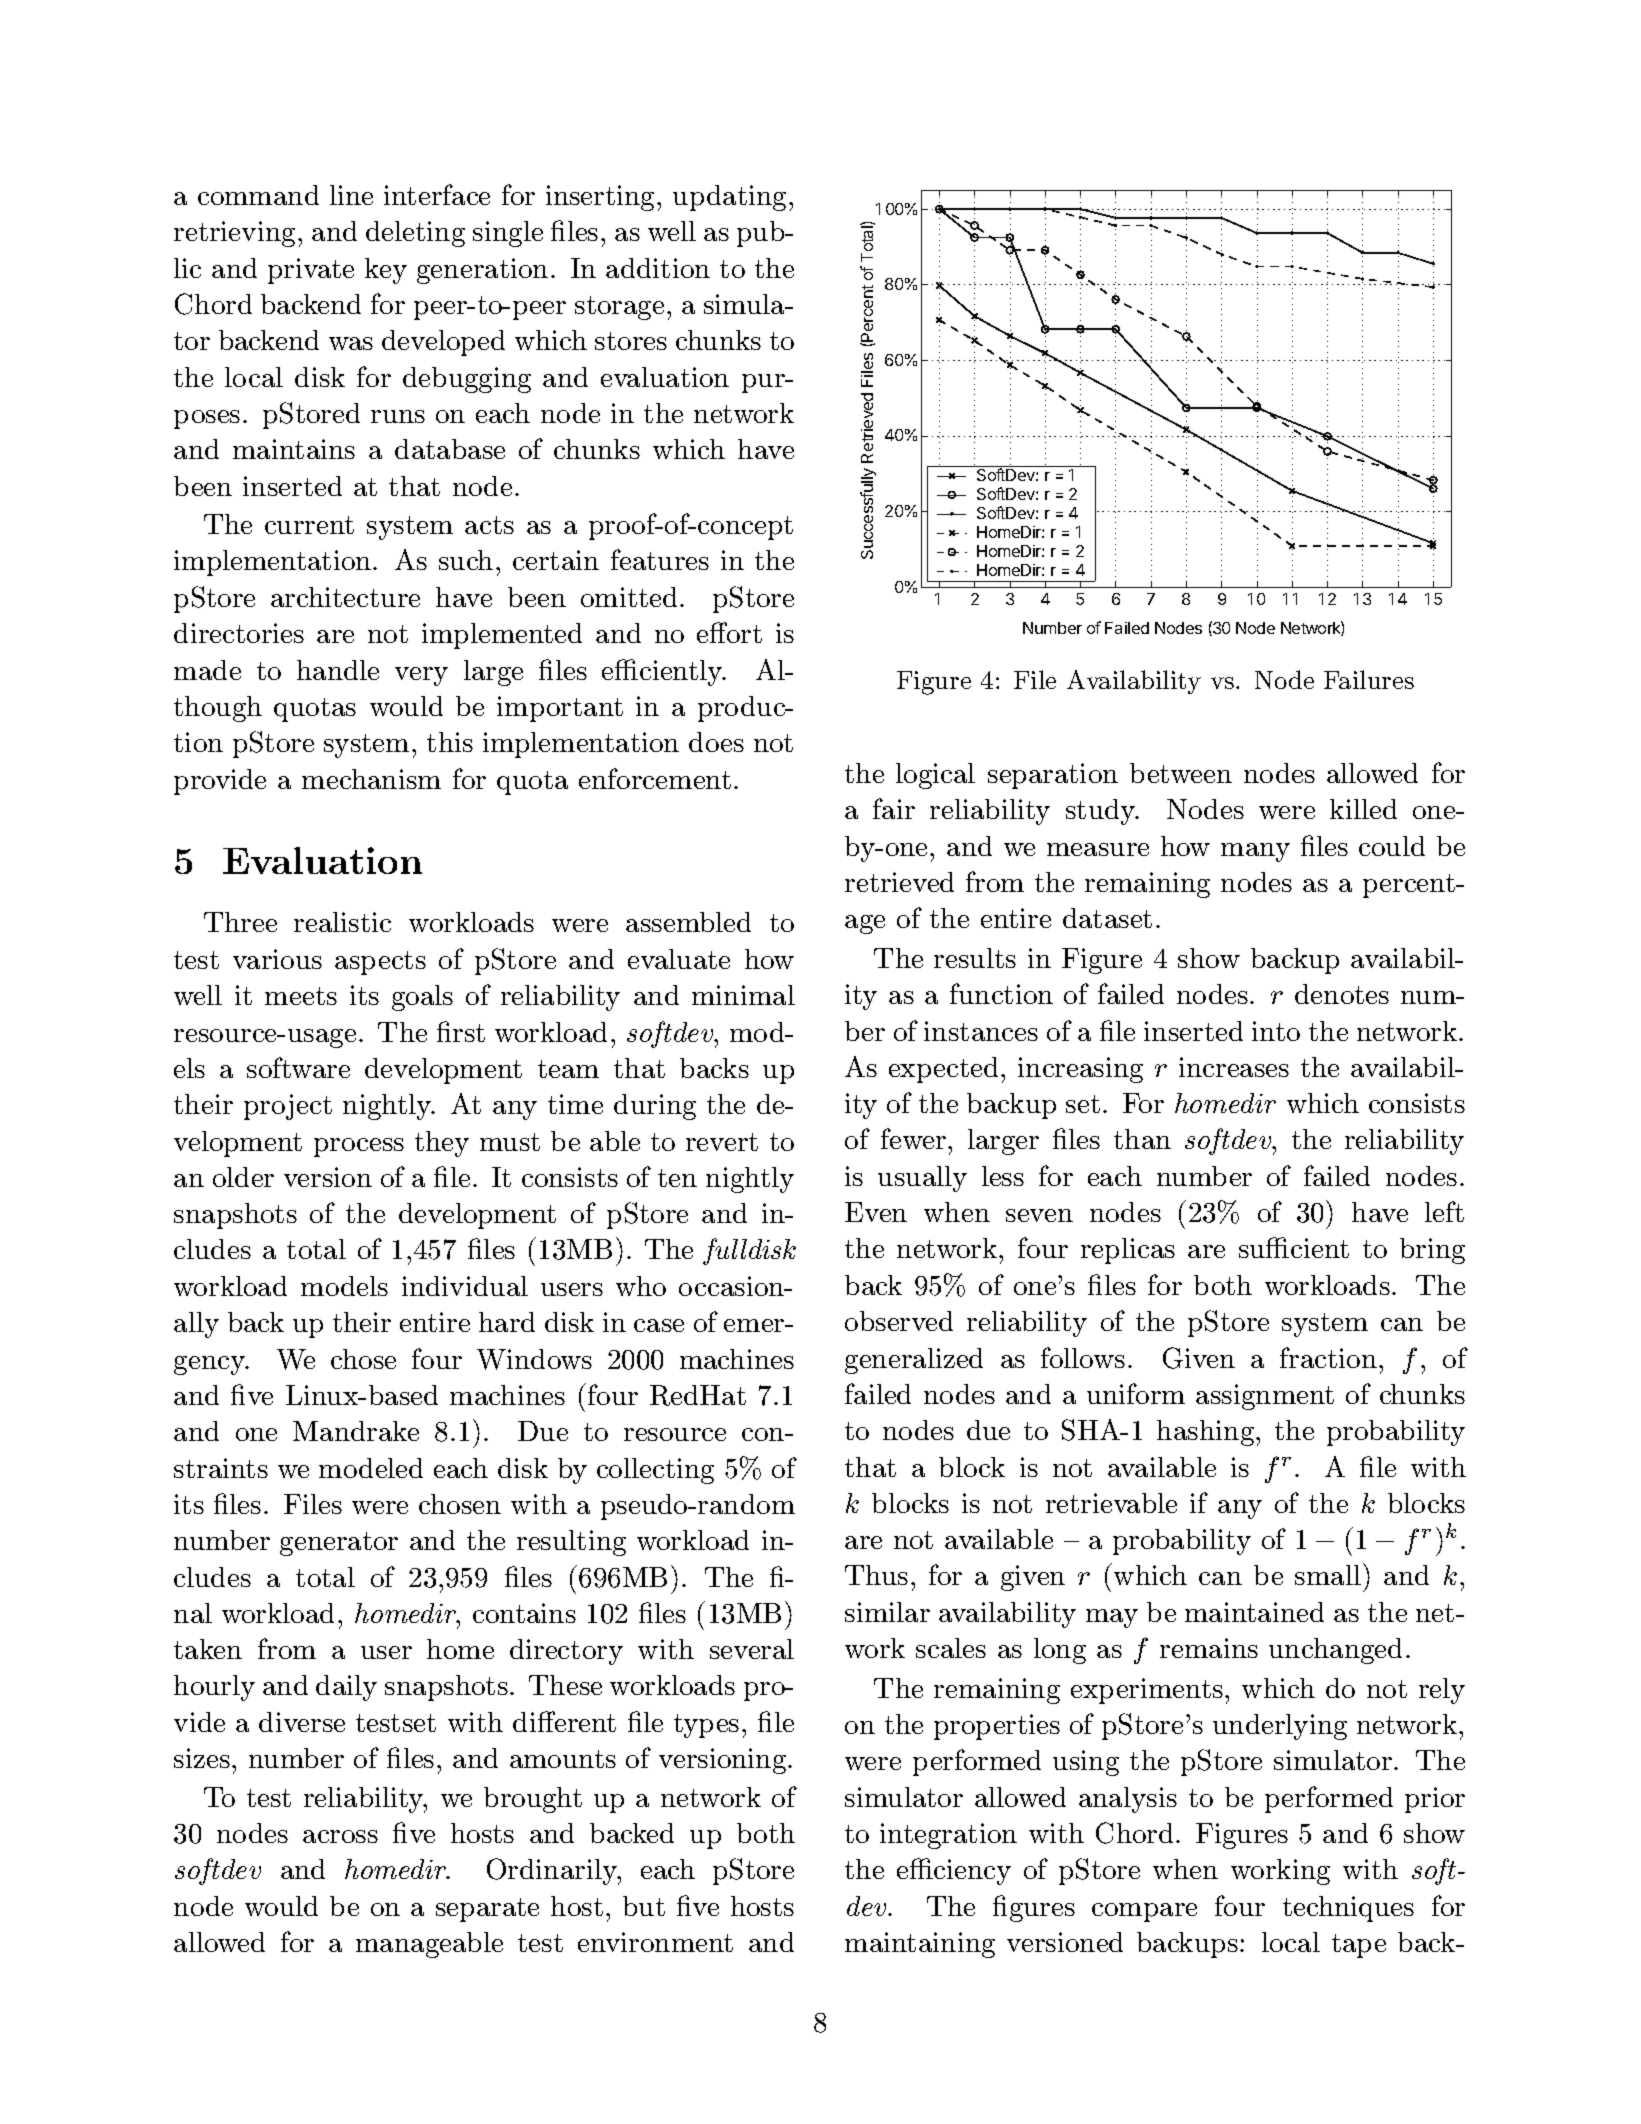 The height and width of the screenshot is (2124, 1641). What do you see at coordinates (340, 1836) in the screenshot?
I see `across` at bounding box center [340, 1836].
